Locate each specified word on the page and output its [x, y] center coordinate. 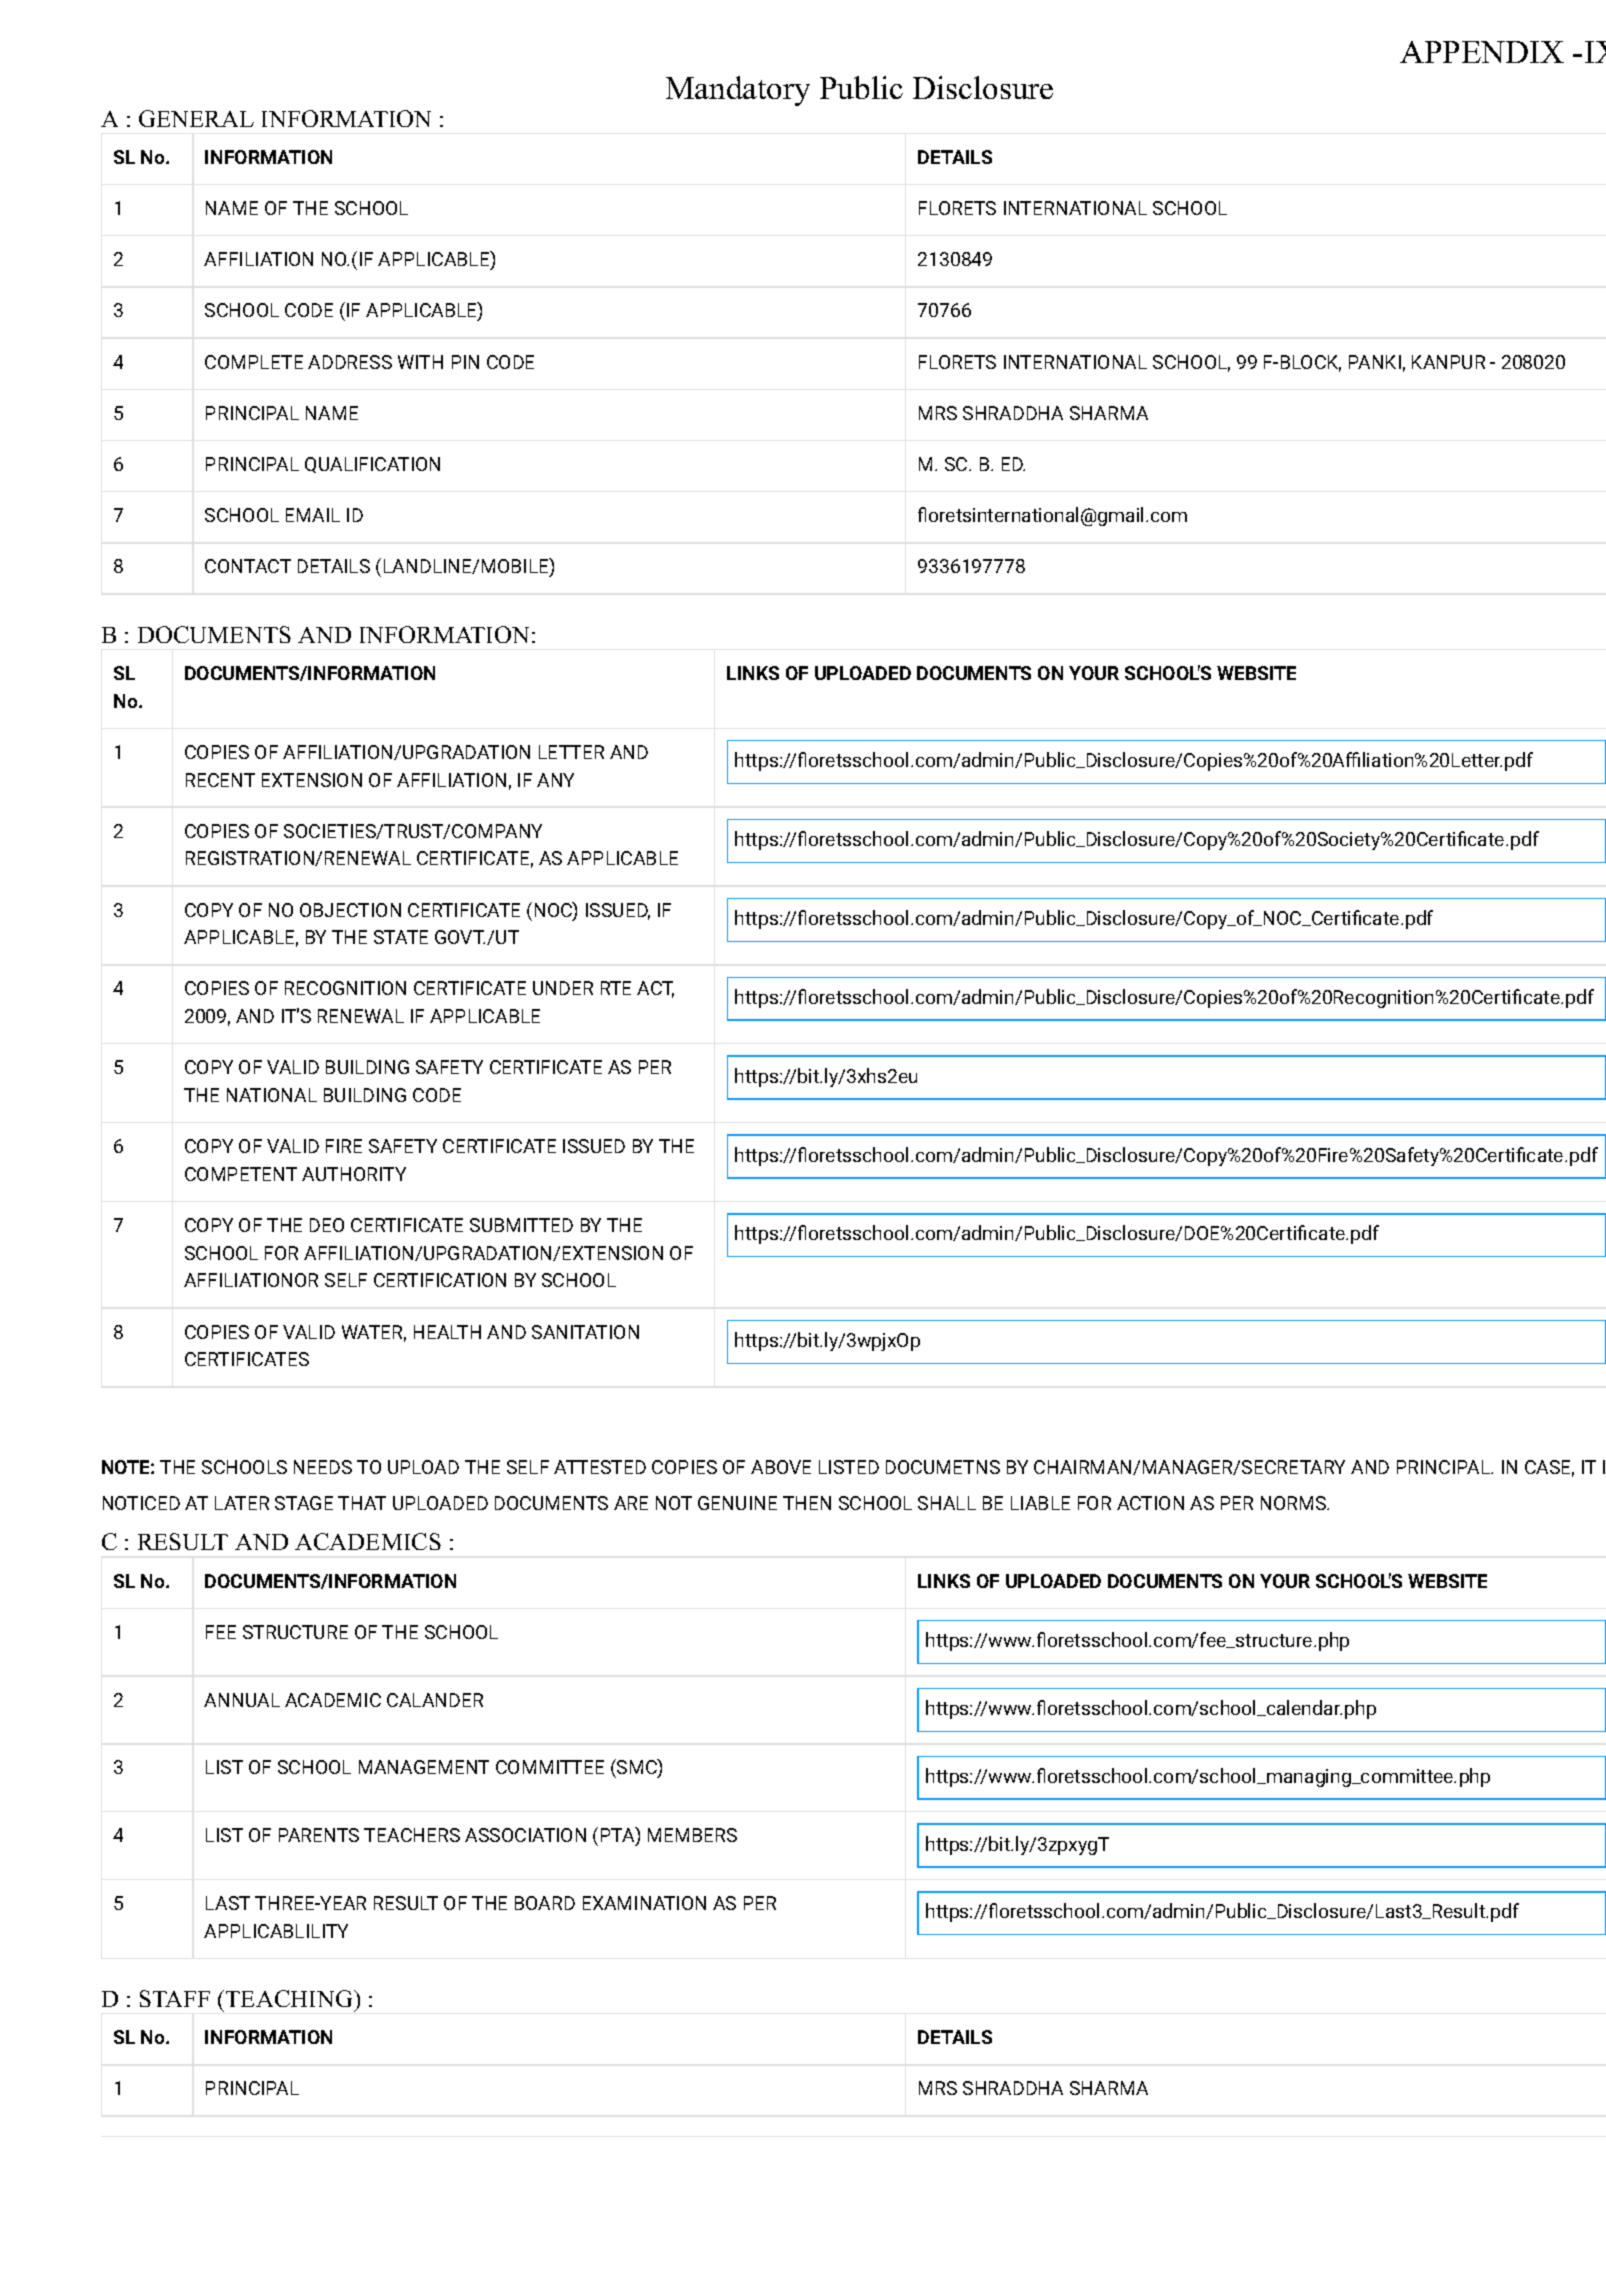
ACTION [1150, 1503]
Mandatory [738, 91]
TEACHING [290, 1998]
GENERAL [196, 118]
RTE [616, 988]
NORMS [1295, 1503]
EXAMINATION [644, 1903]
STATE [401, 937]
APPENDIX [1482, 52]
